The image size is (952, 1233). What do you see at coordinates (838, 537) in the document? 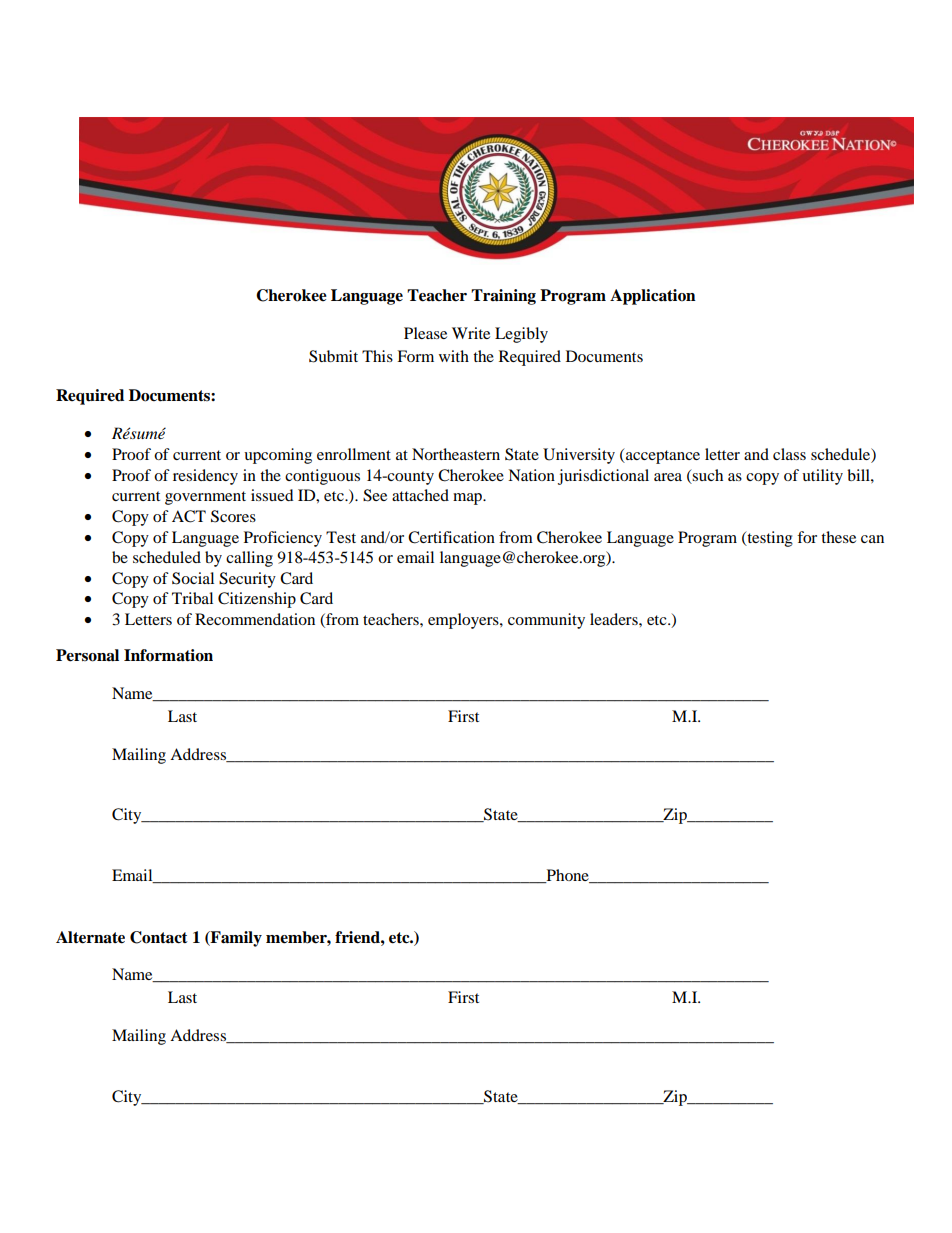
I see `these` at bounding box center [838, 537].
